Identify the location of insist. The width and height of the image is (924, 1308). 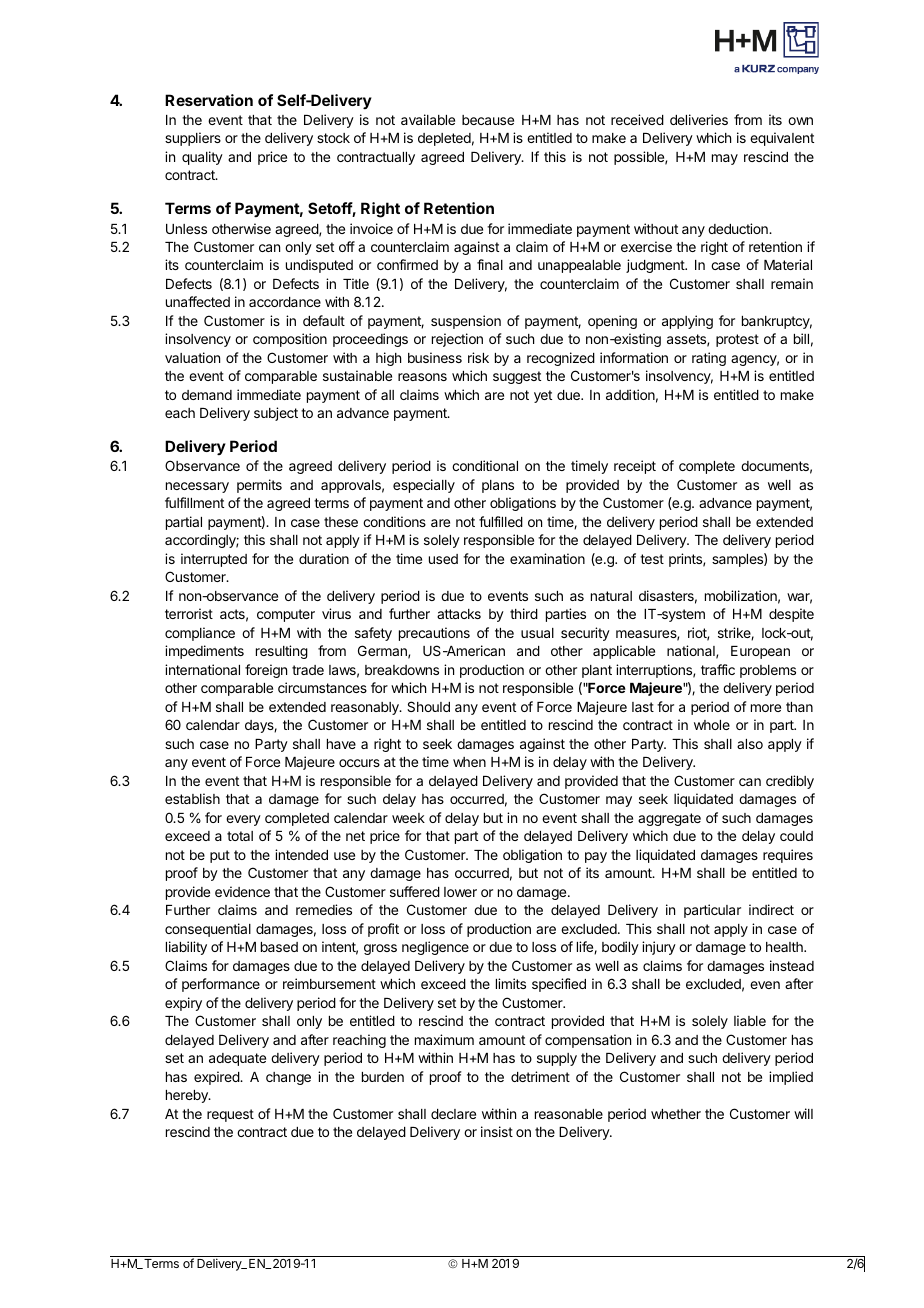
(497, 1131).
